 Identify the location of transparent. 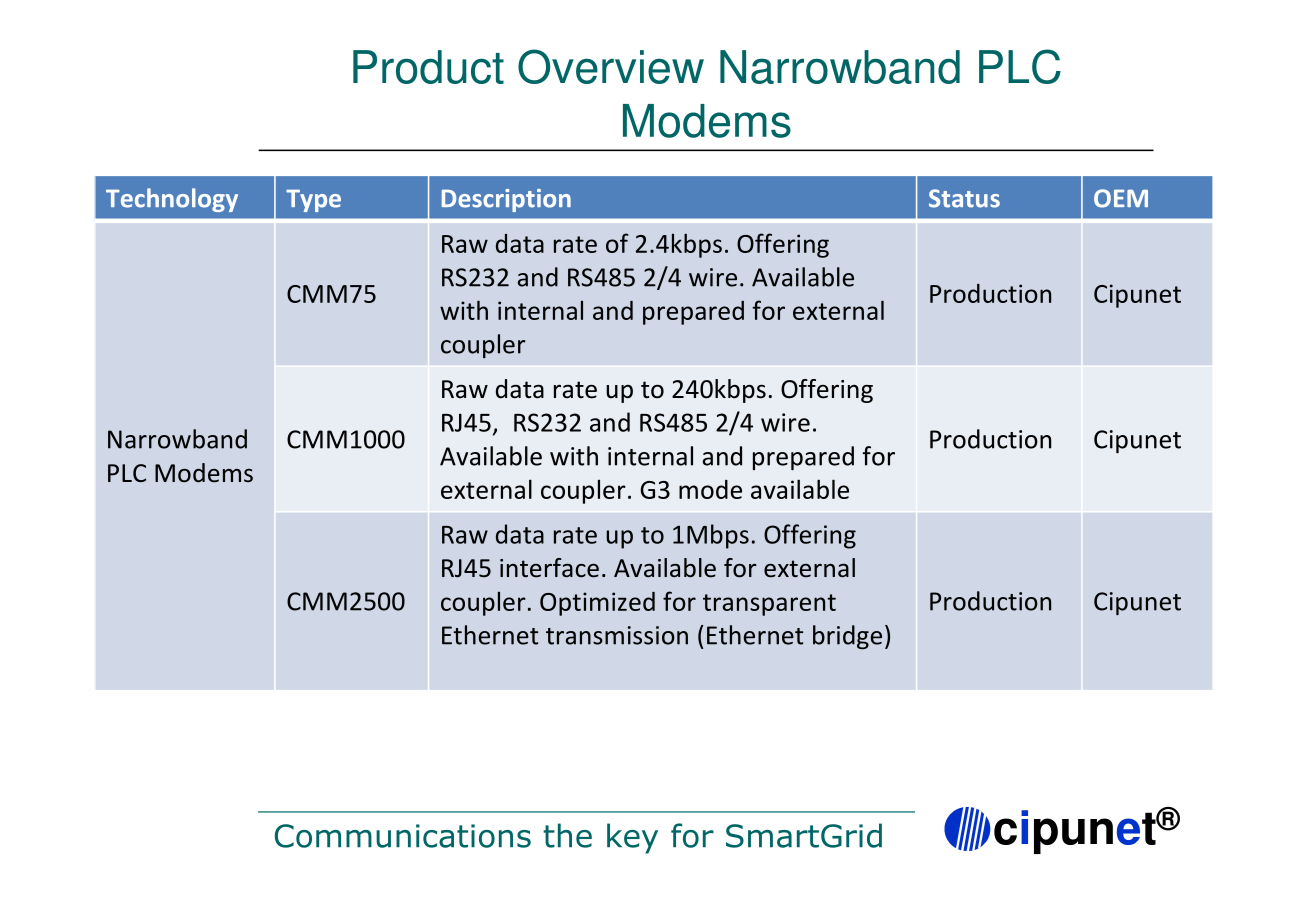
(769, 605).
